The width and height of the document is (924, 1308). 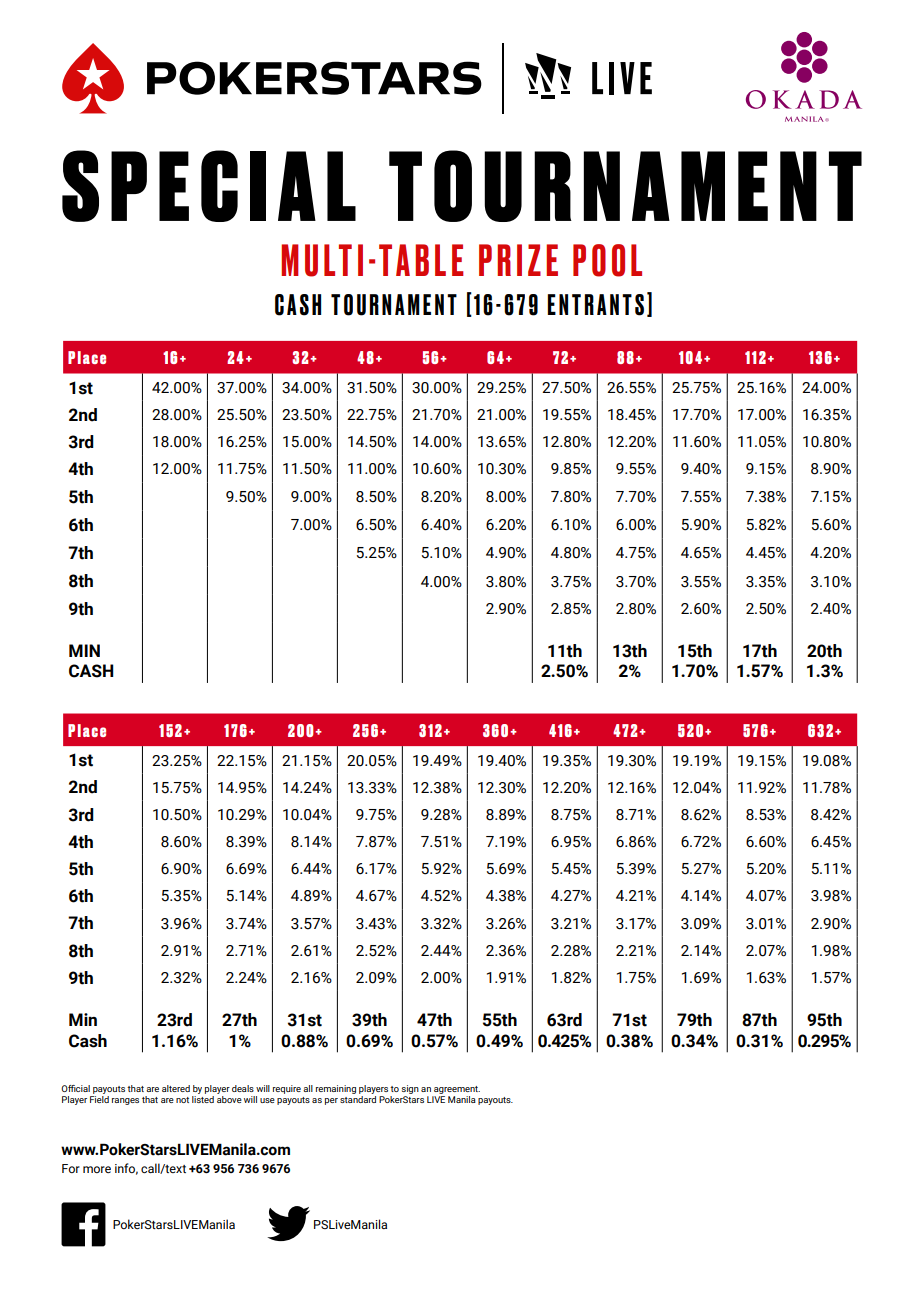 What do you see at coordinates (336, 1089) in the document?
I see `remaining` at bounding box center [336, 1089].
